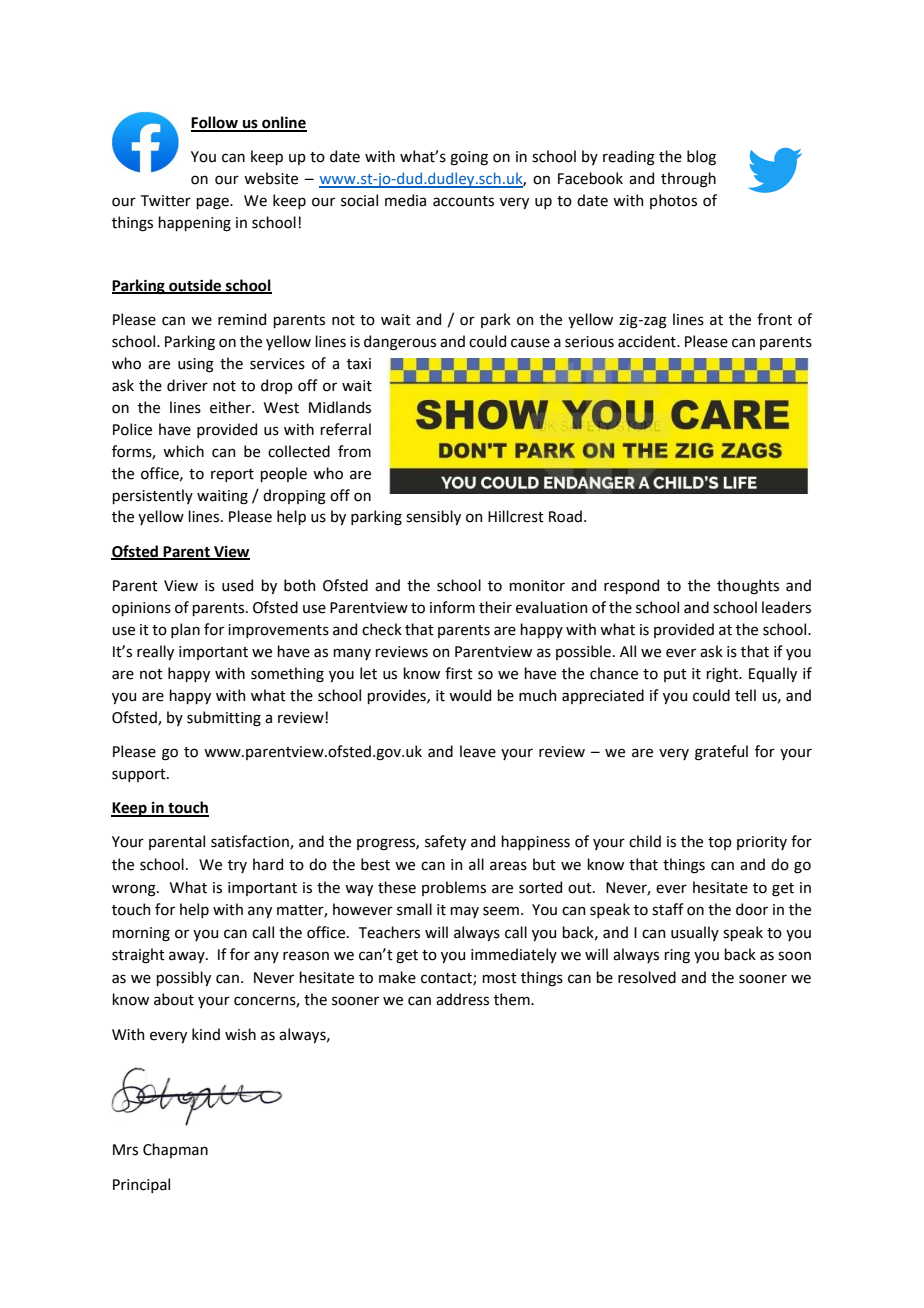 The height and width of the screenshot is (1308, 924). I want to click on going, so click(469, 158).
